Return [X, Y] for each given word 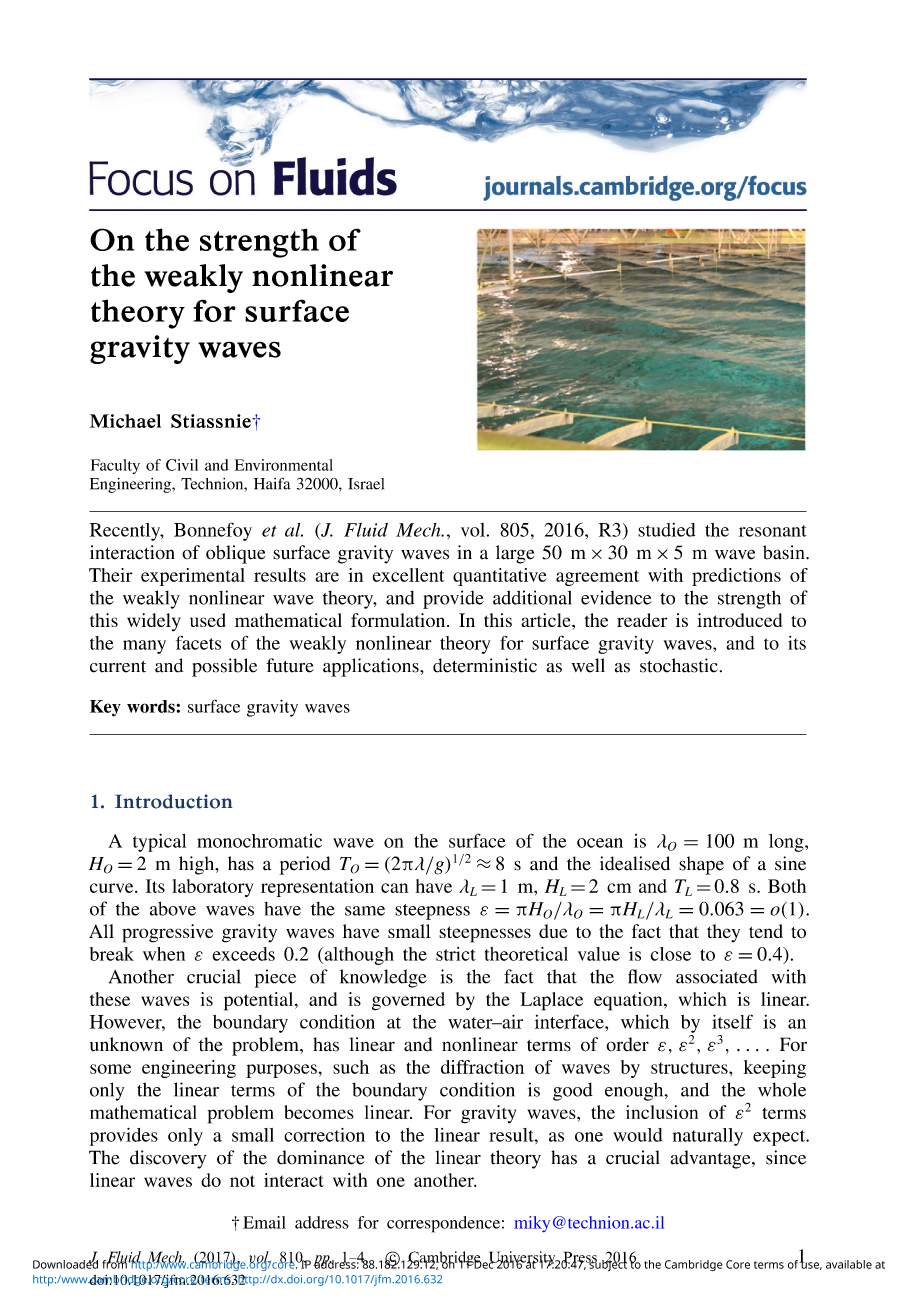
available [849, 1264]
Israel [366, 484]
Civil [182, 465]
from [116, 1263]
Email [264, 1222]
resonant [773, 531]
